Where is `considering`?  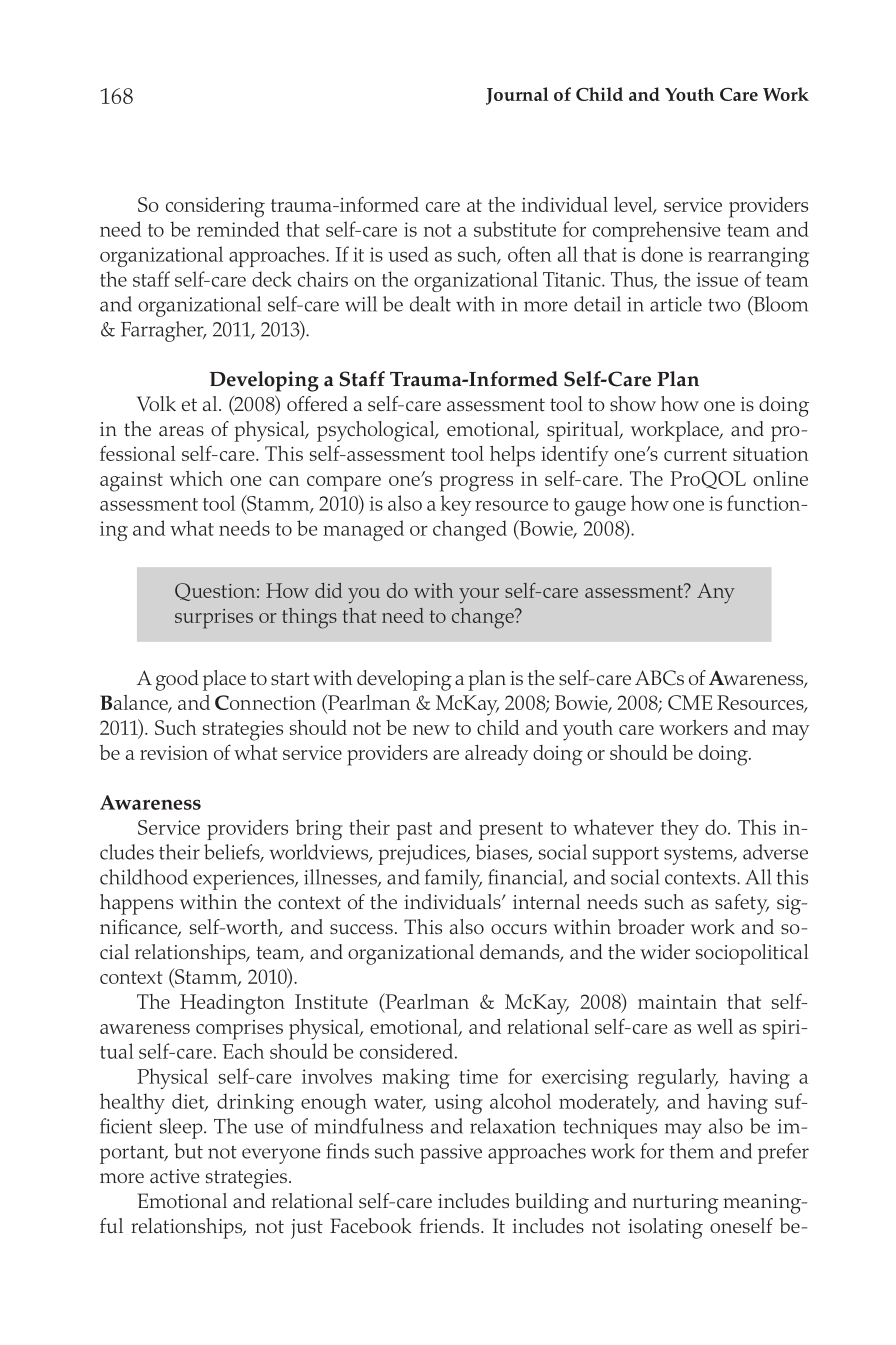
considering is located at coordinates (215, 207).
